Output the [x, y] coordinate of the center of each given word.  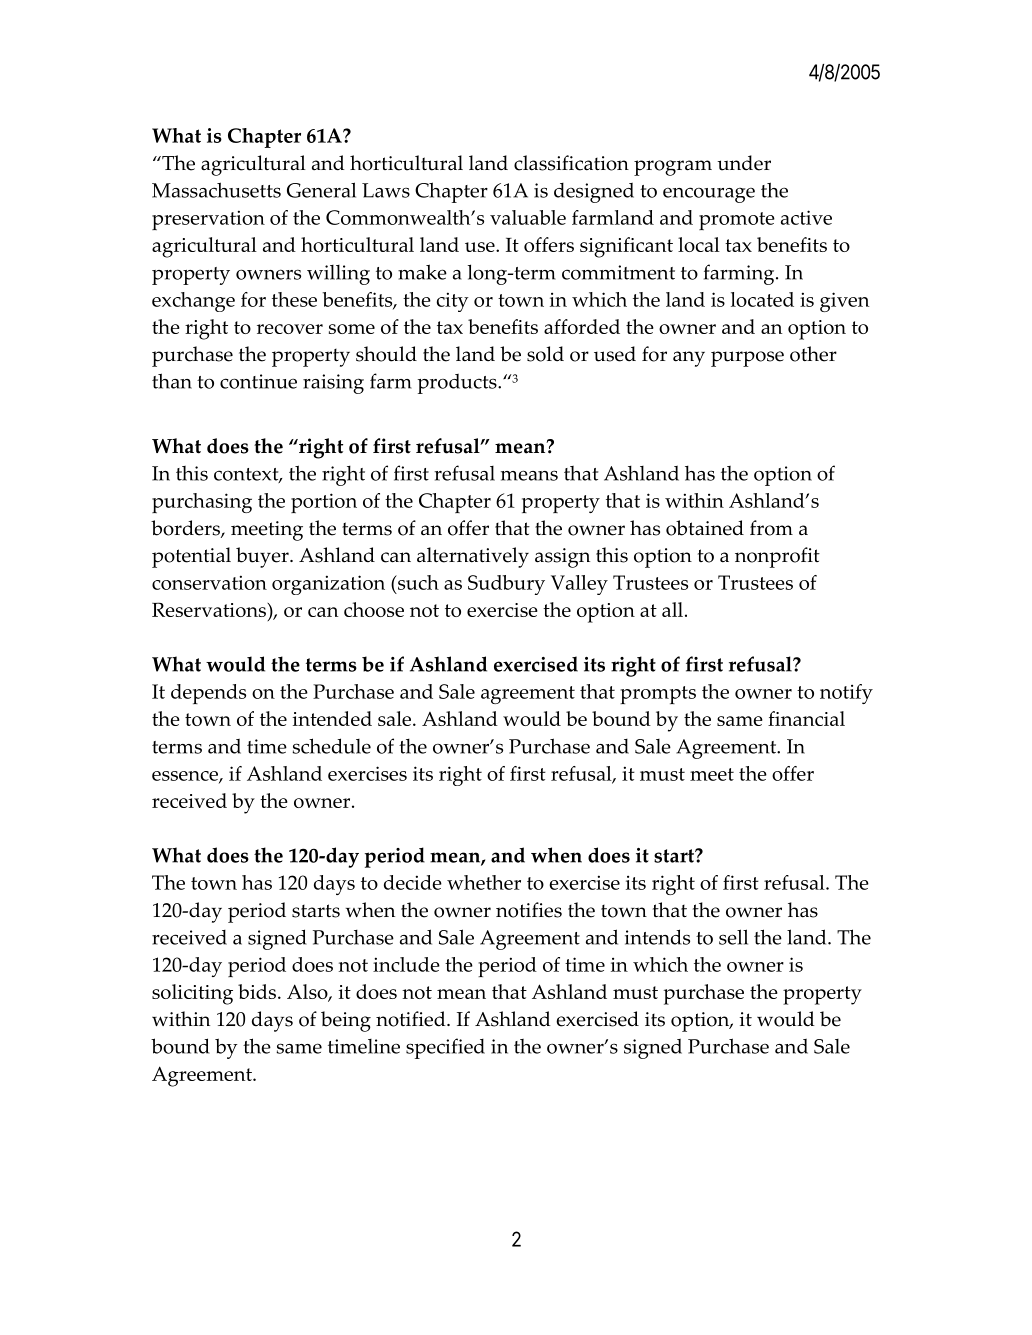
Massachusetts [216, 190]
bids [258, 991]
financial [806, 718]
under [744, 163]
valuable [528, 217]
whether [484, 882]
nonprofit [777, 557]
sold [545, 354]
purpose [747, 359]
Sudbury [506, 585]
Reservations [210, 609]
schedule [331, 746]
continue [258, 381]
